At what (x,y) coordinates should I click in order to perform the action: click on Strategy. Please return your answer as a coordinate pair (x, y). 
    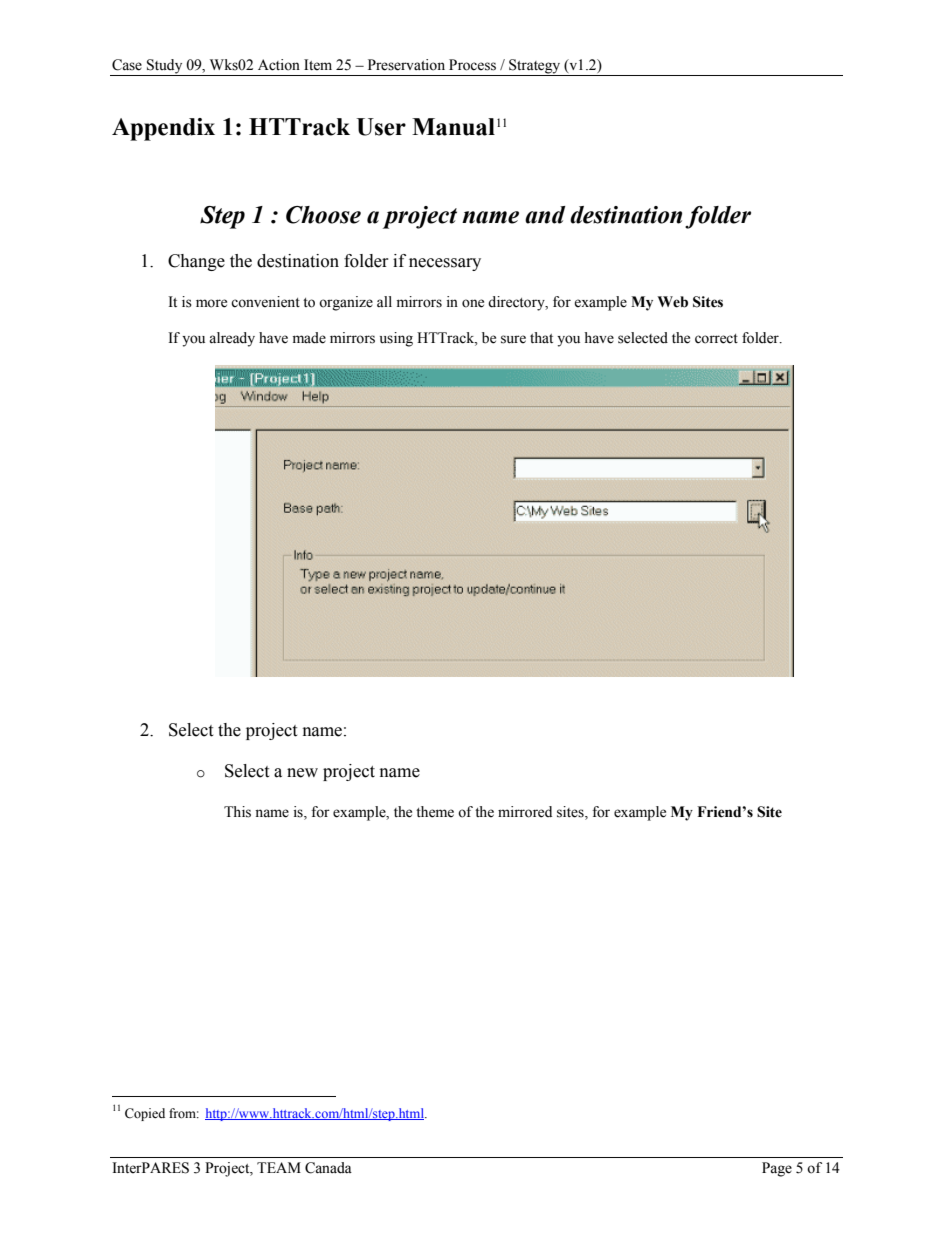
    Looking at the image, I should click on (535, 67).
